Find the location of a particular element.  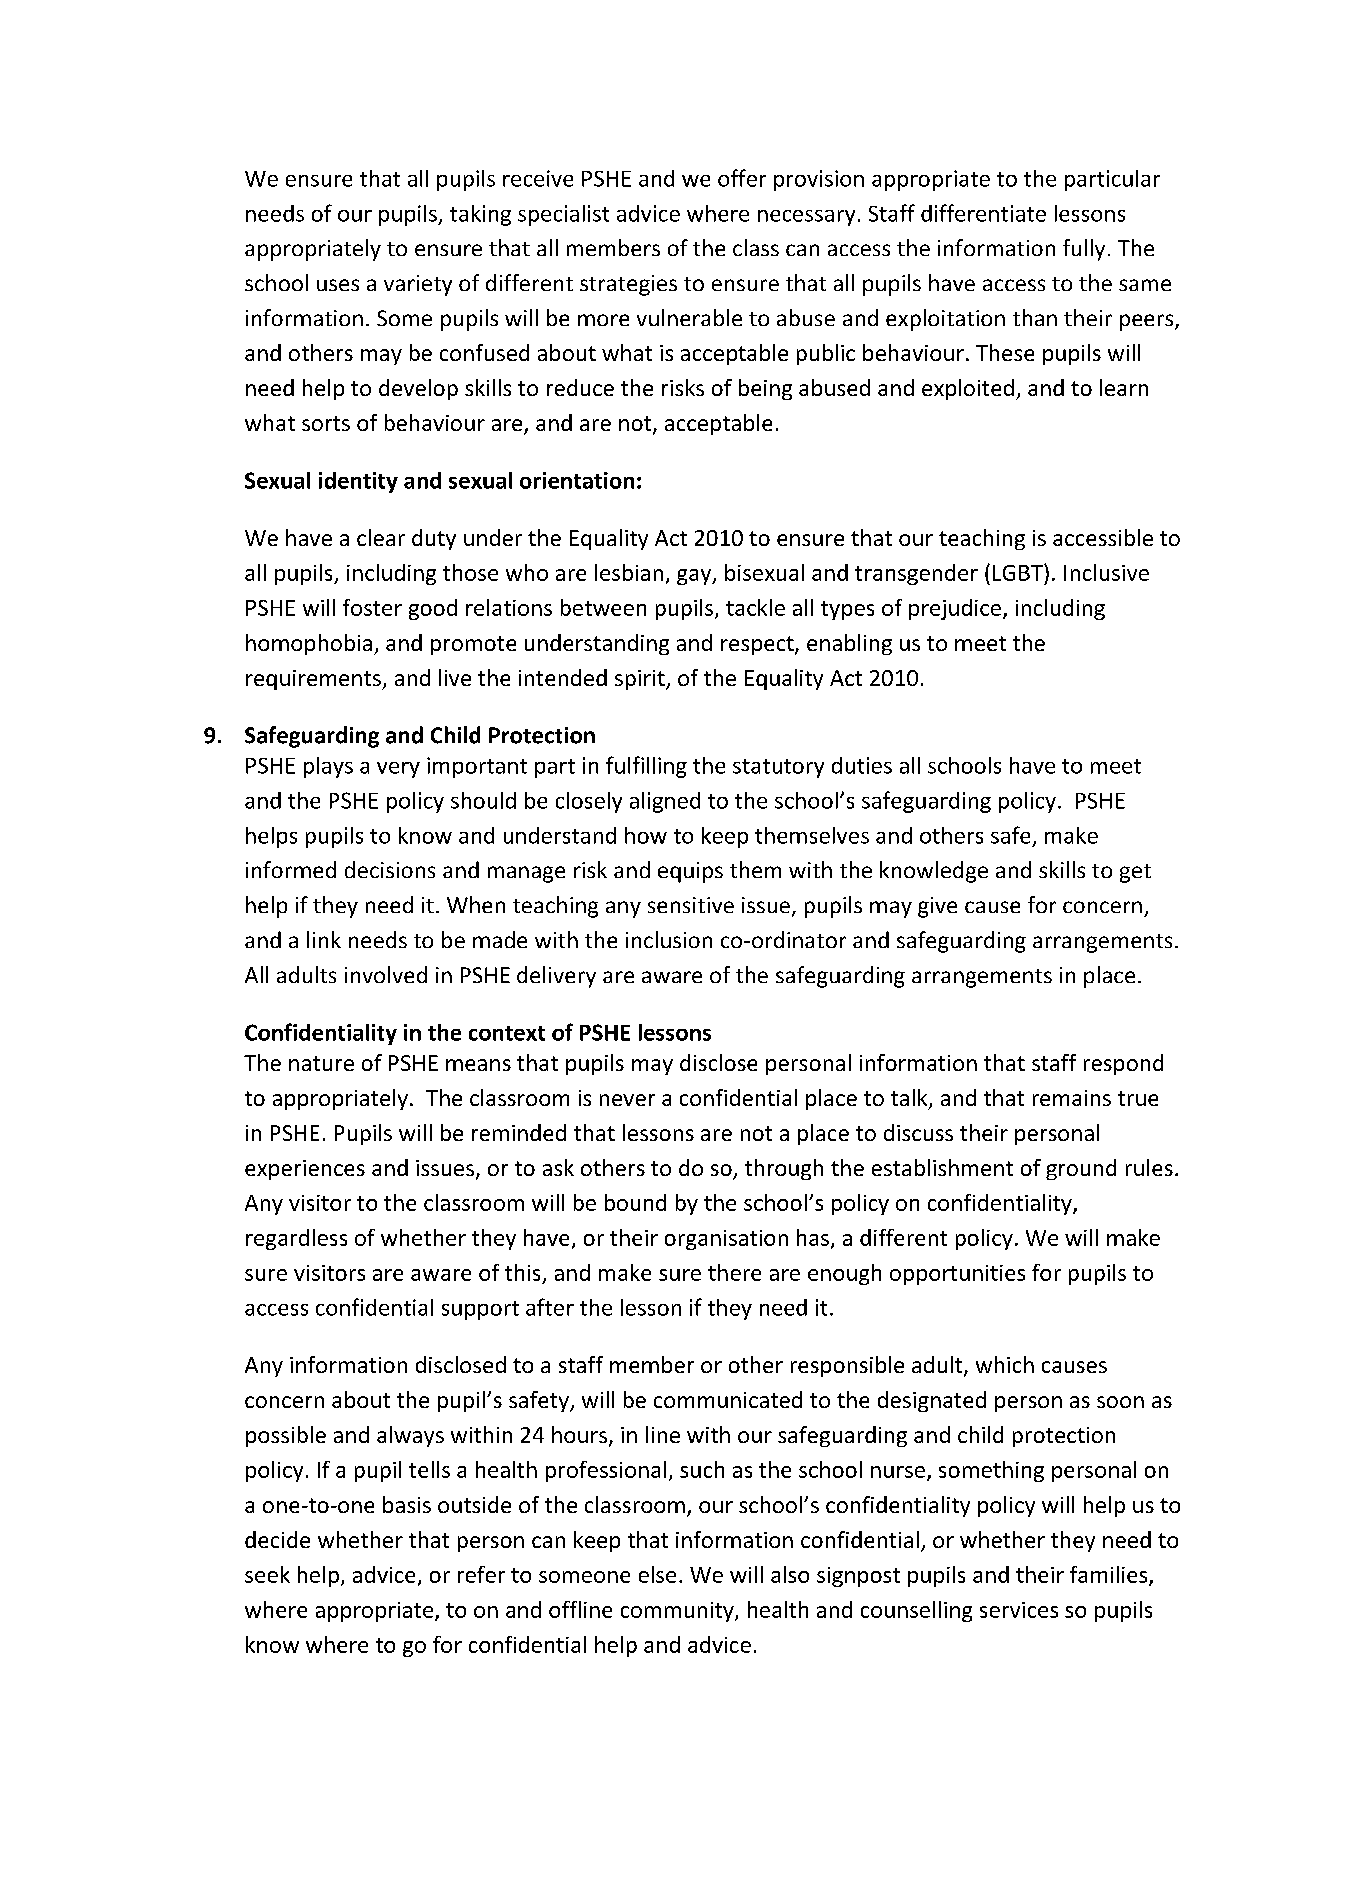

inclusion is located at coordinates (669, 939).
